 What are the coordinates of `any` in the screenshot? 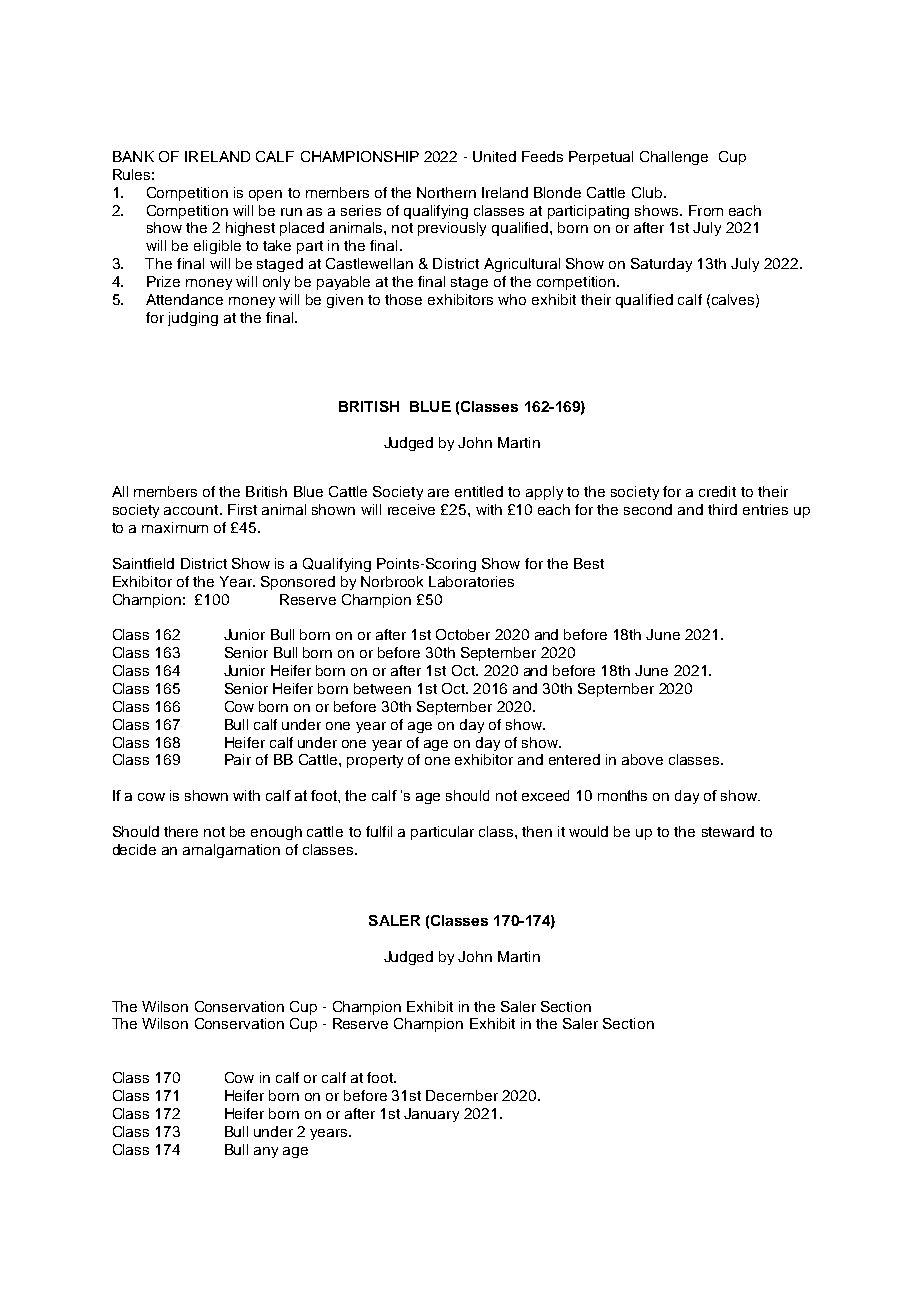 It's located at (266, 1152).
